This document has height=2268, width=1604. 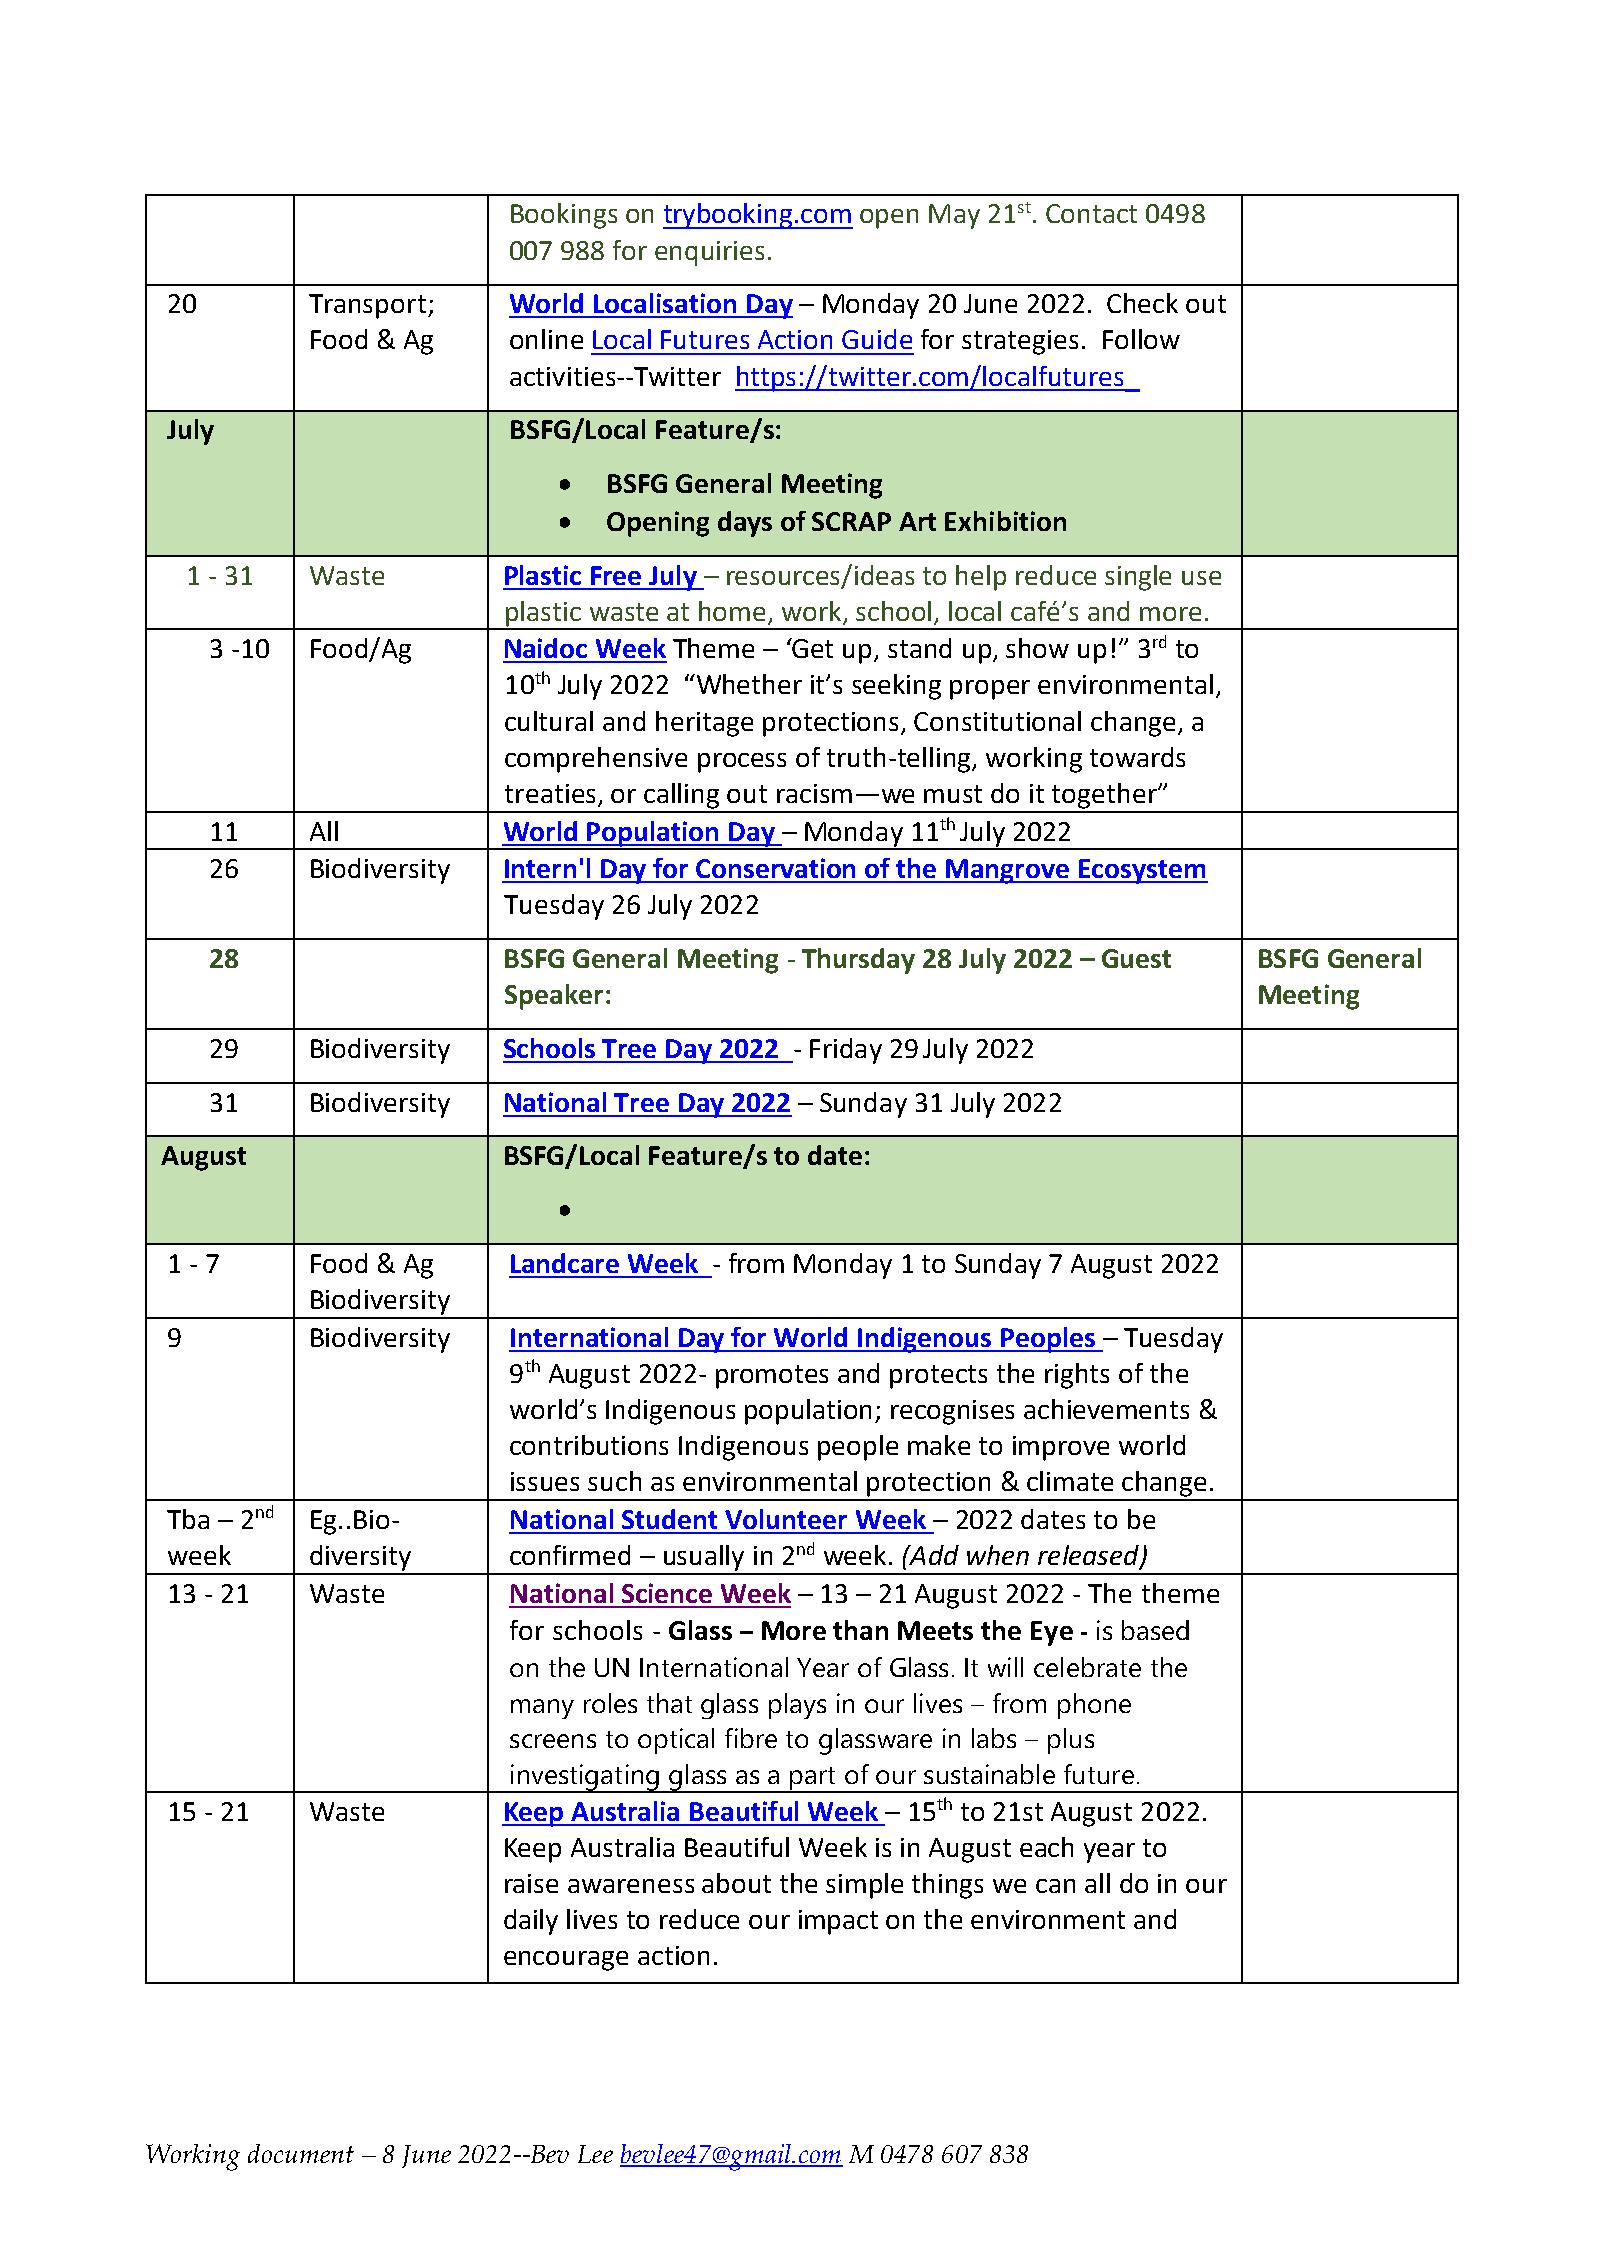 What do you see at coordinates (709, 253) in the document?
I see `enquiries` at bounding box center [709, 253].
